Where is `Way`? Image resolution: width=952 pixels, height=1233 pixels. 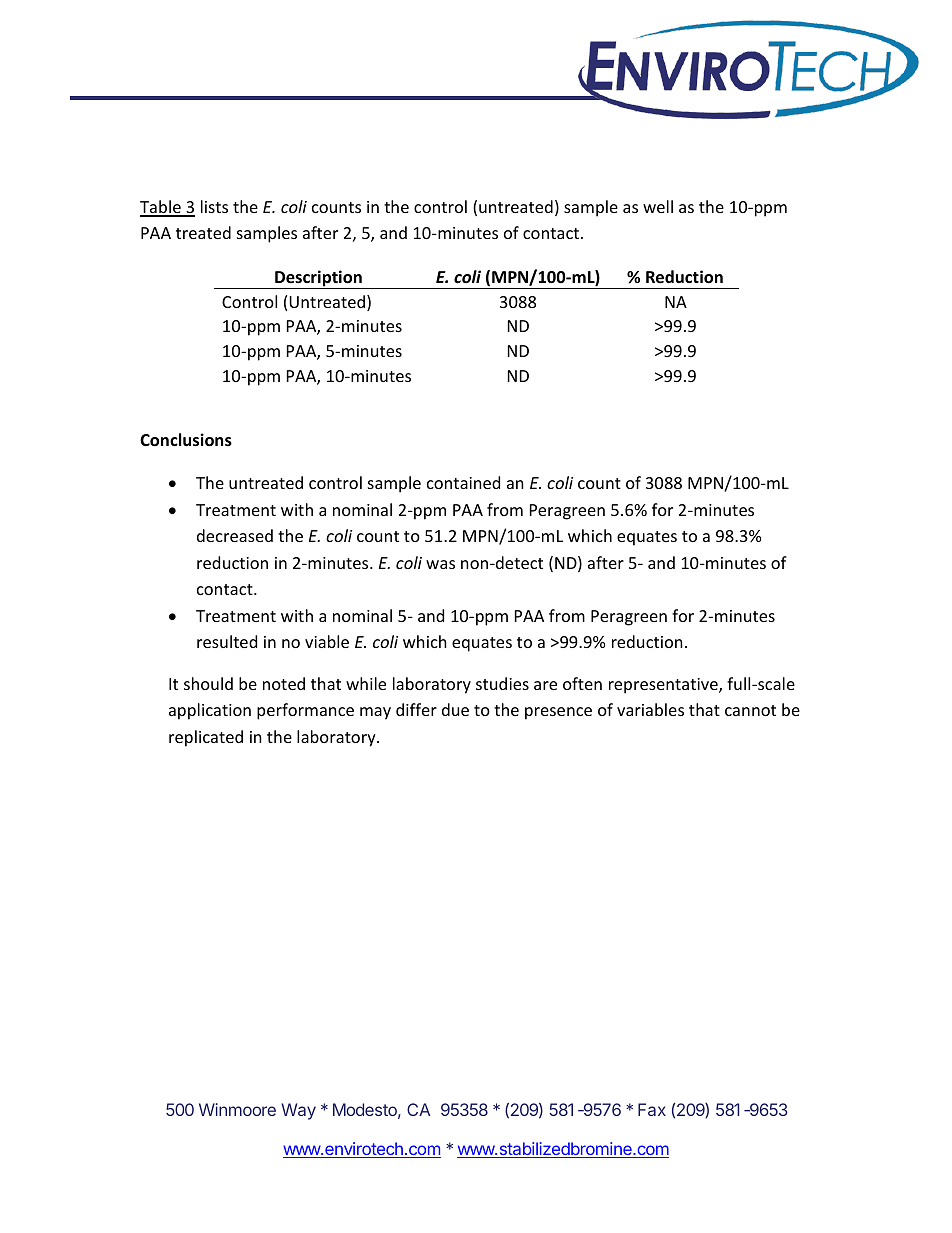
Way is located at coordinates (298, 1111).
